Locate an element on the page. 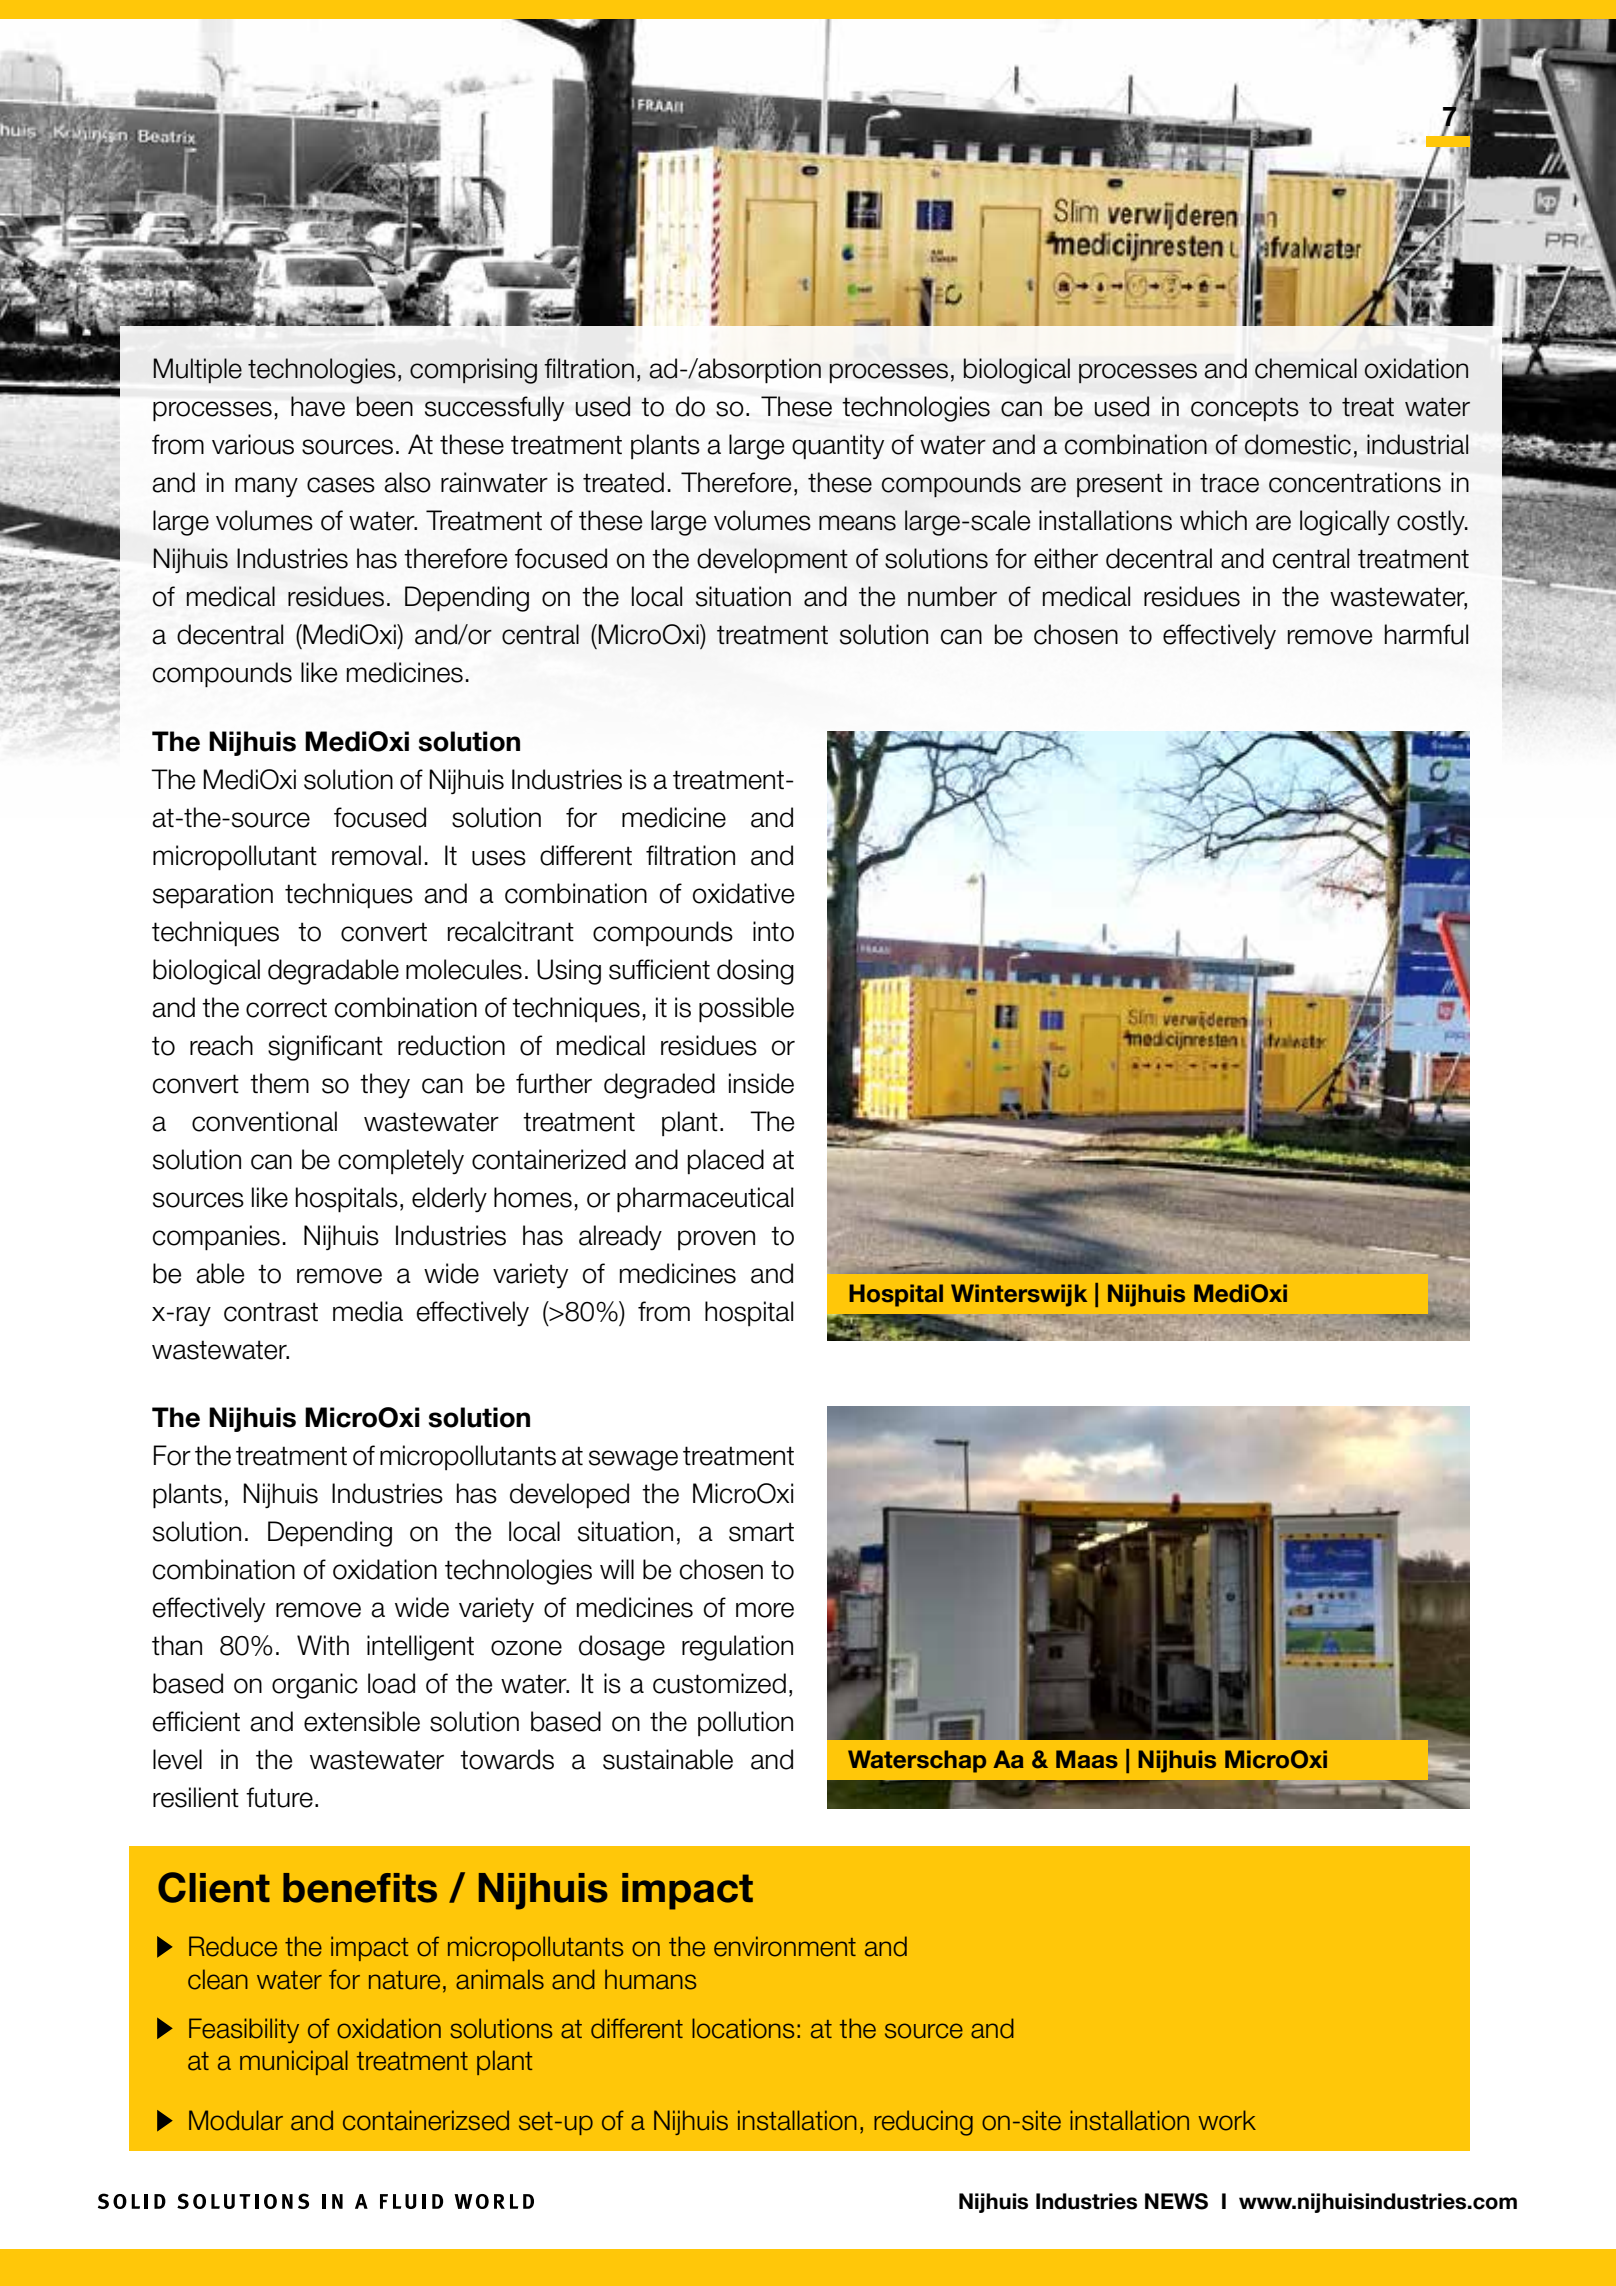 The height and width of the document is (2286, 1616). work is located at coordinates (1227, 2120).
